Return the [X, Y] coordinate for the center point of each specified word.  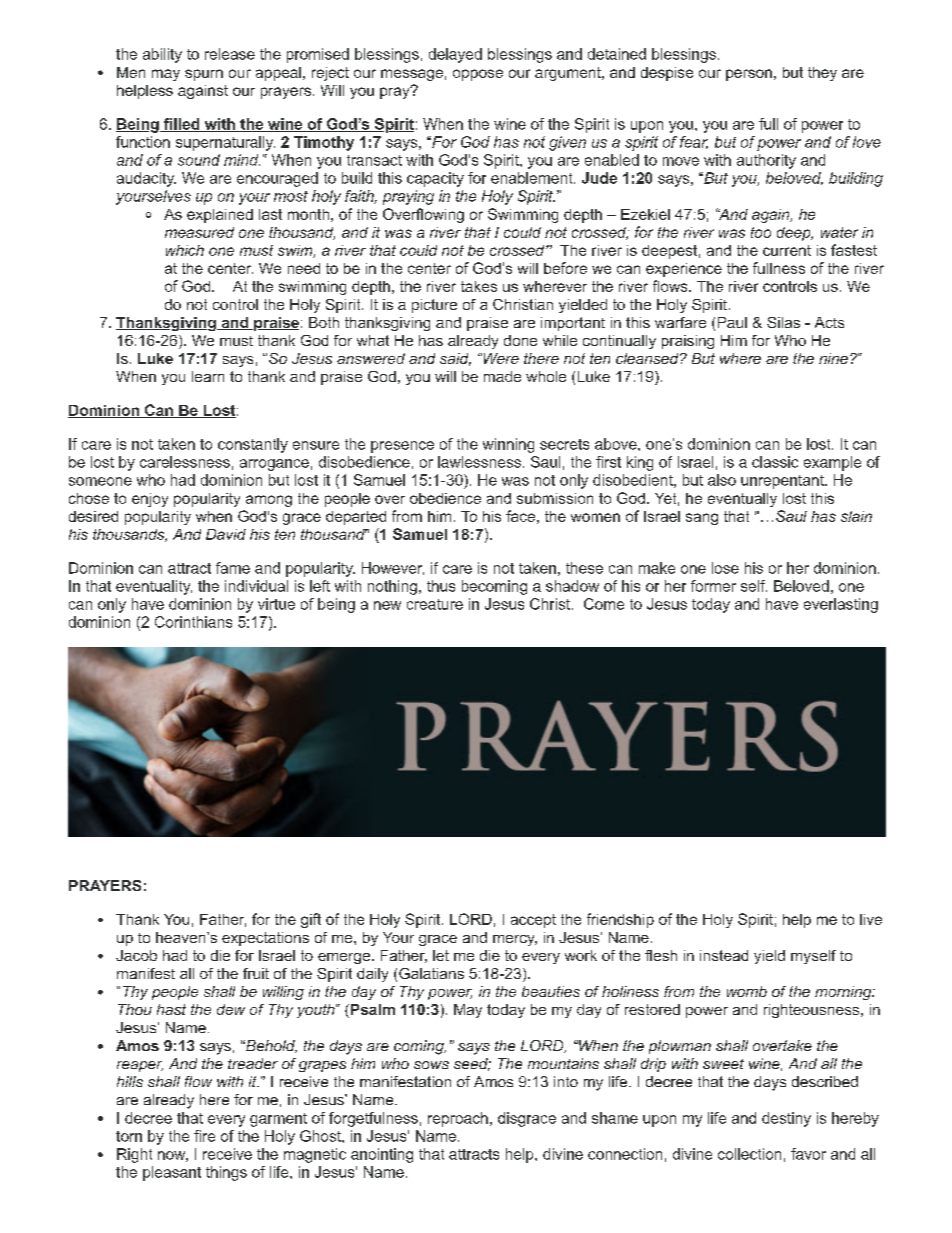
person [749, 75]
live [871, 919]
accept [533, 921]
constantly [253, 445]
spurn [204, 75]
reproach [458, 1119]
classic [775, 462]
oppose [478, 75]
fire [204, 1136]
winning [508, 445]
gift [311, 920]
